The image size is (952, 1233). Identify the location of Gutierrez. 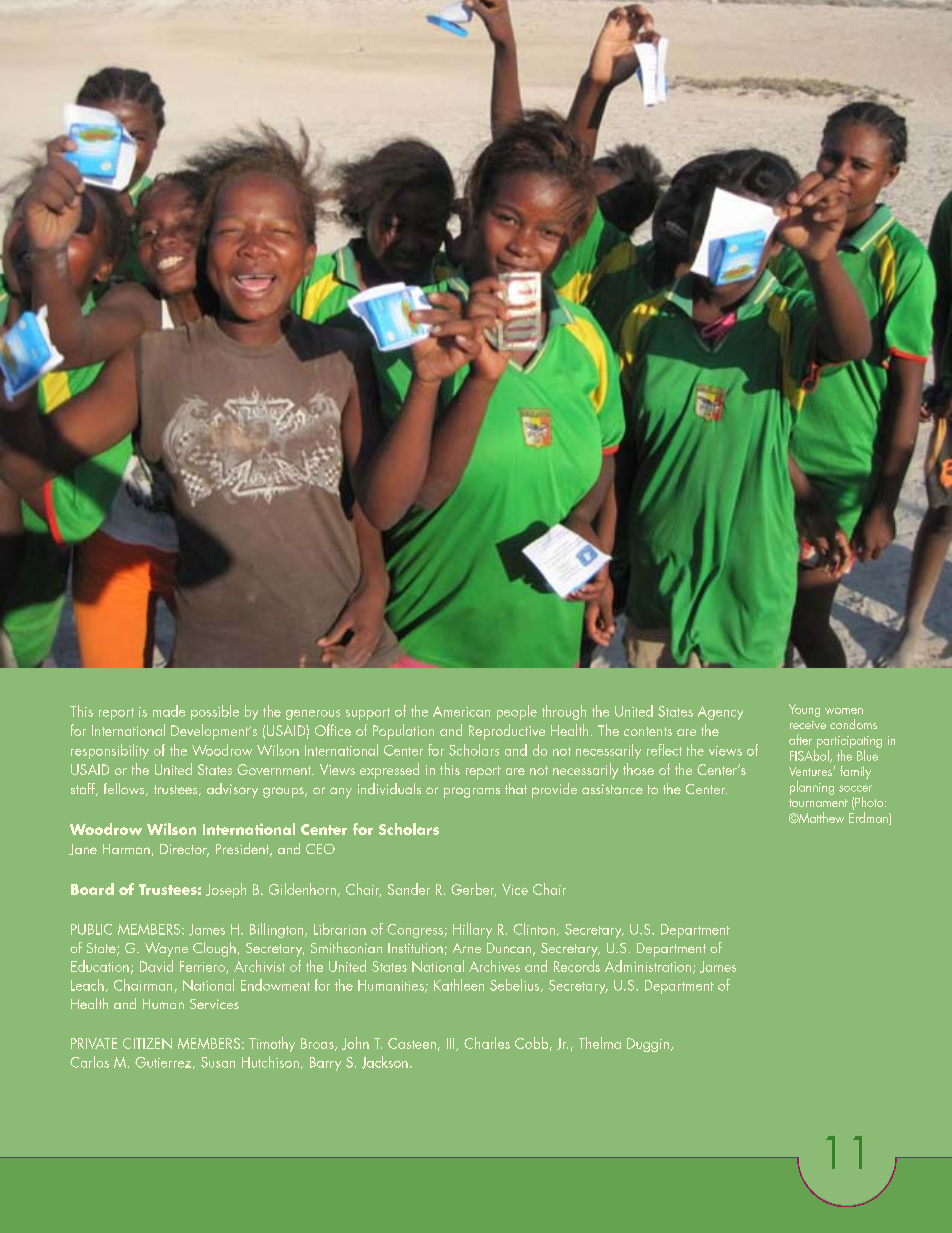
(164, 1063).
